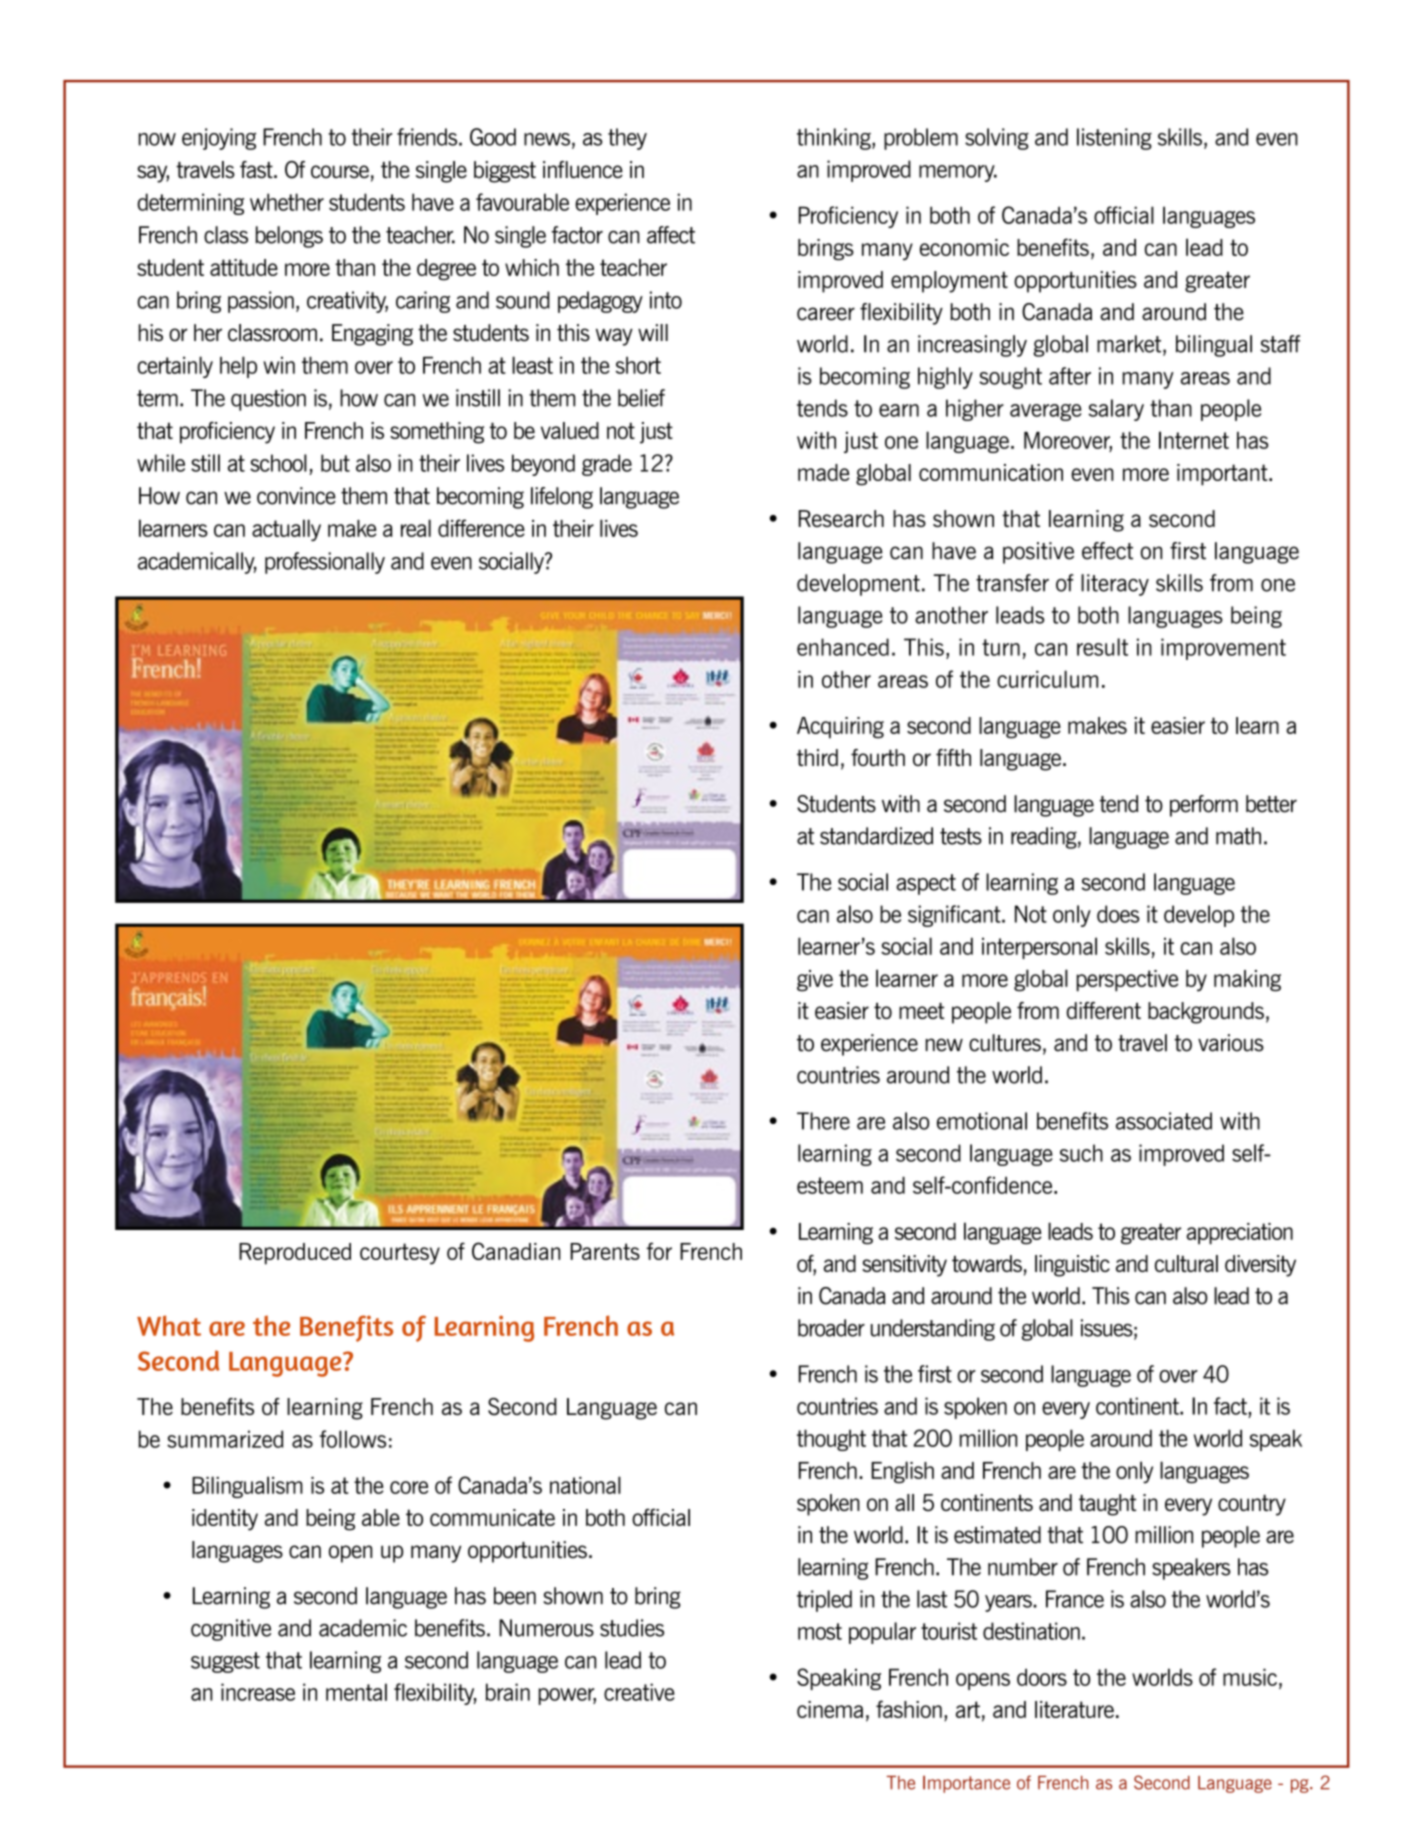 The height and width of the image is (1845, 1425). Describe the element at coordinates (295, 1254) in the image. I see `Reproduced` at that location.
